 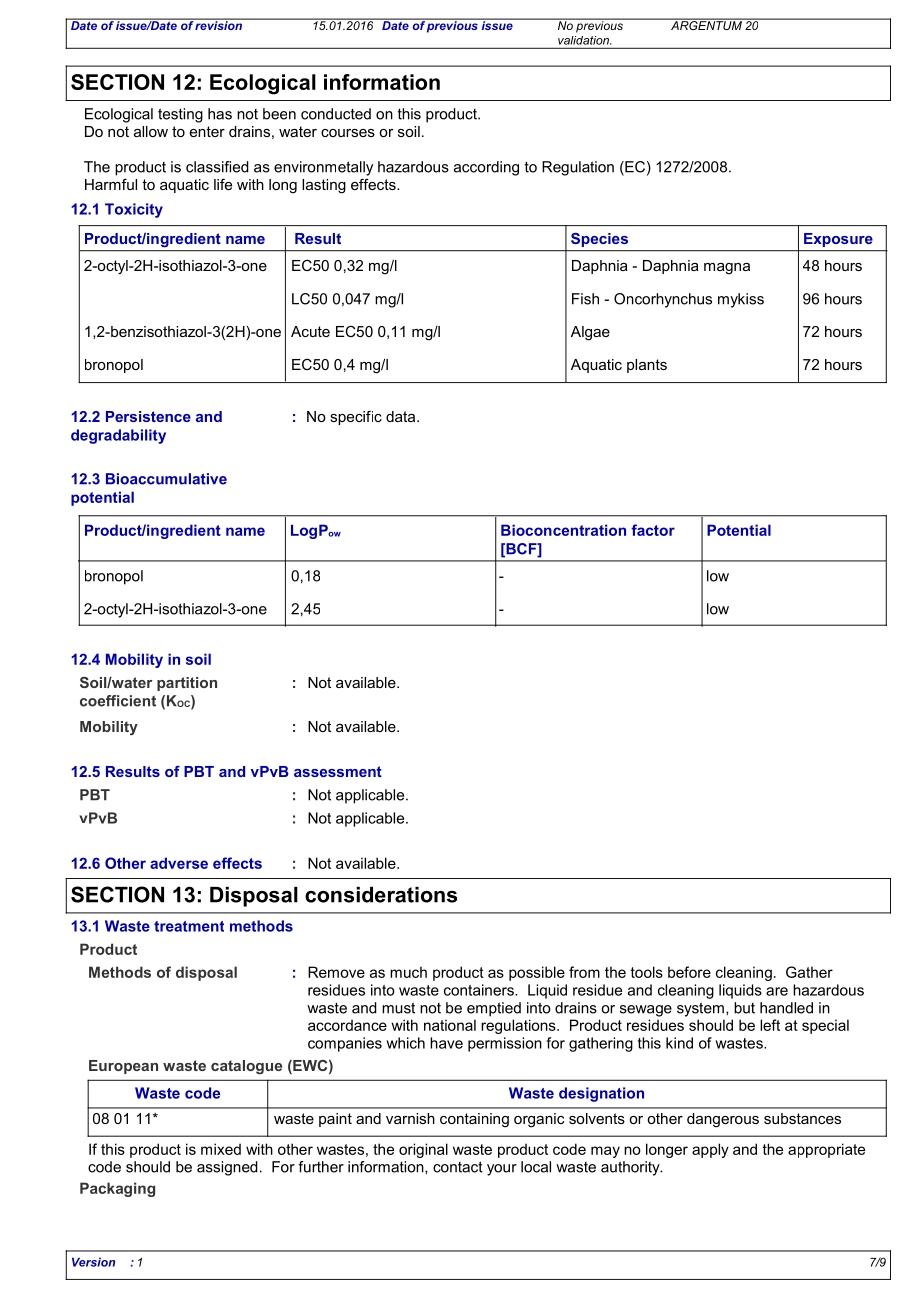 I want to click on contact, so click(x=458, y=1167).
